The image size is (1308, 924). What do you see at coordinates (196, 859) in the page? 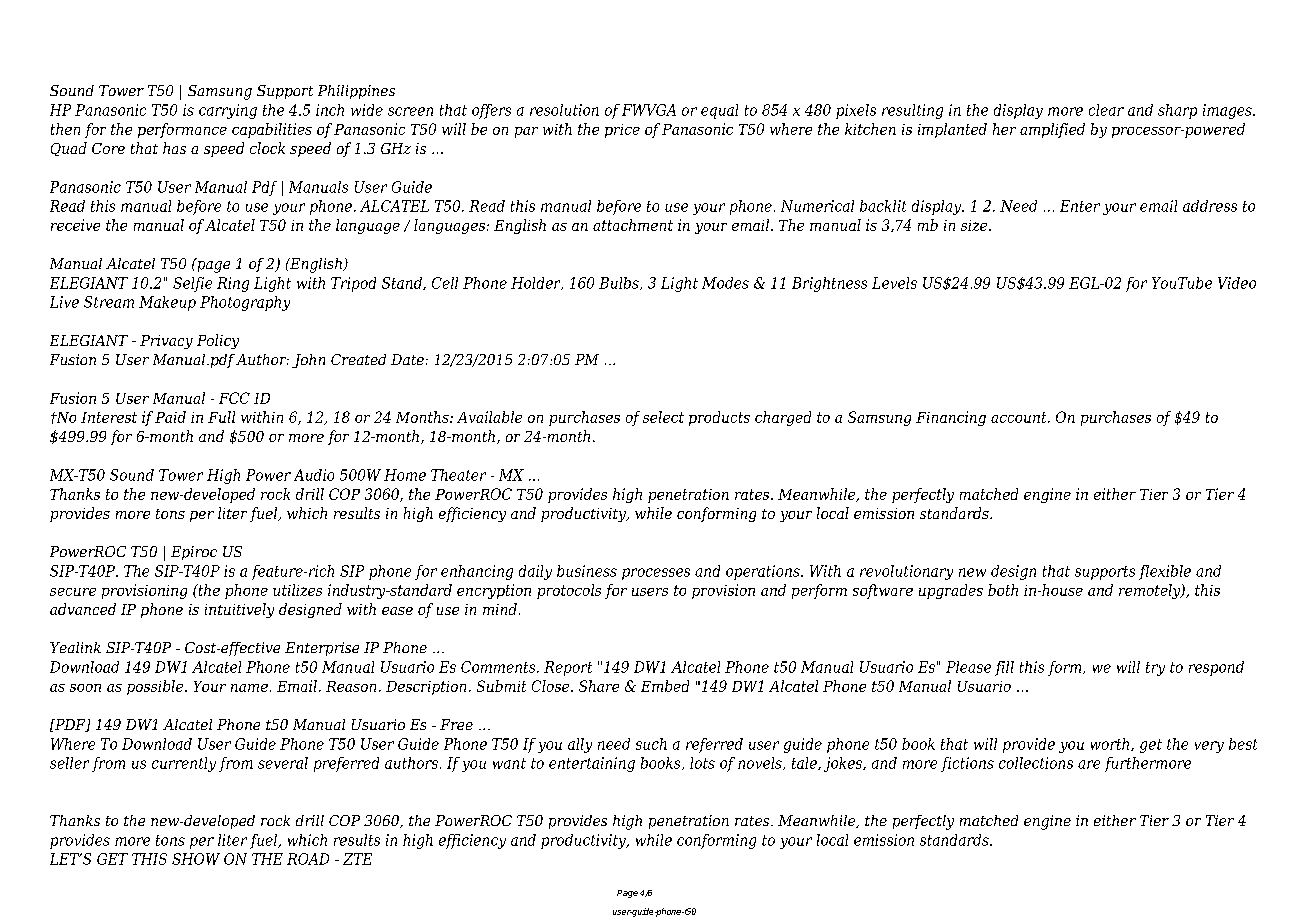
I see `SHOW` at bounding box center [196, 859].
